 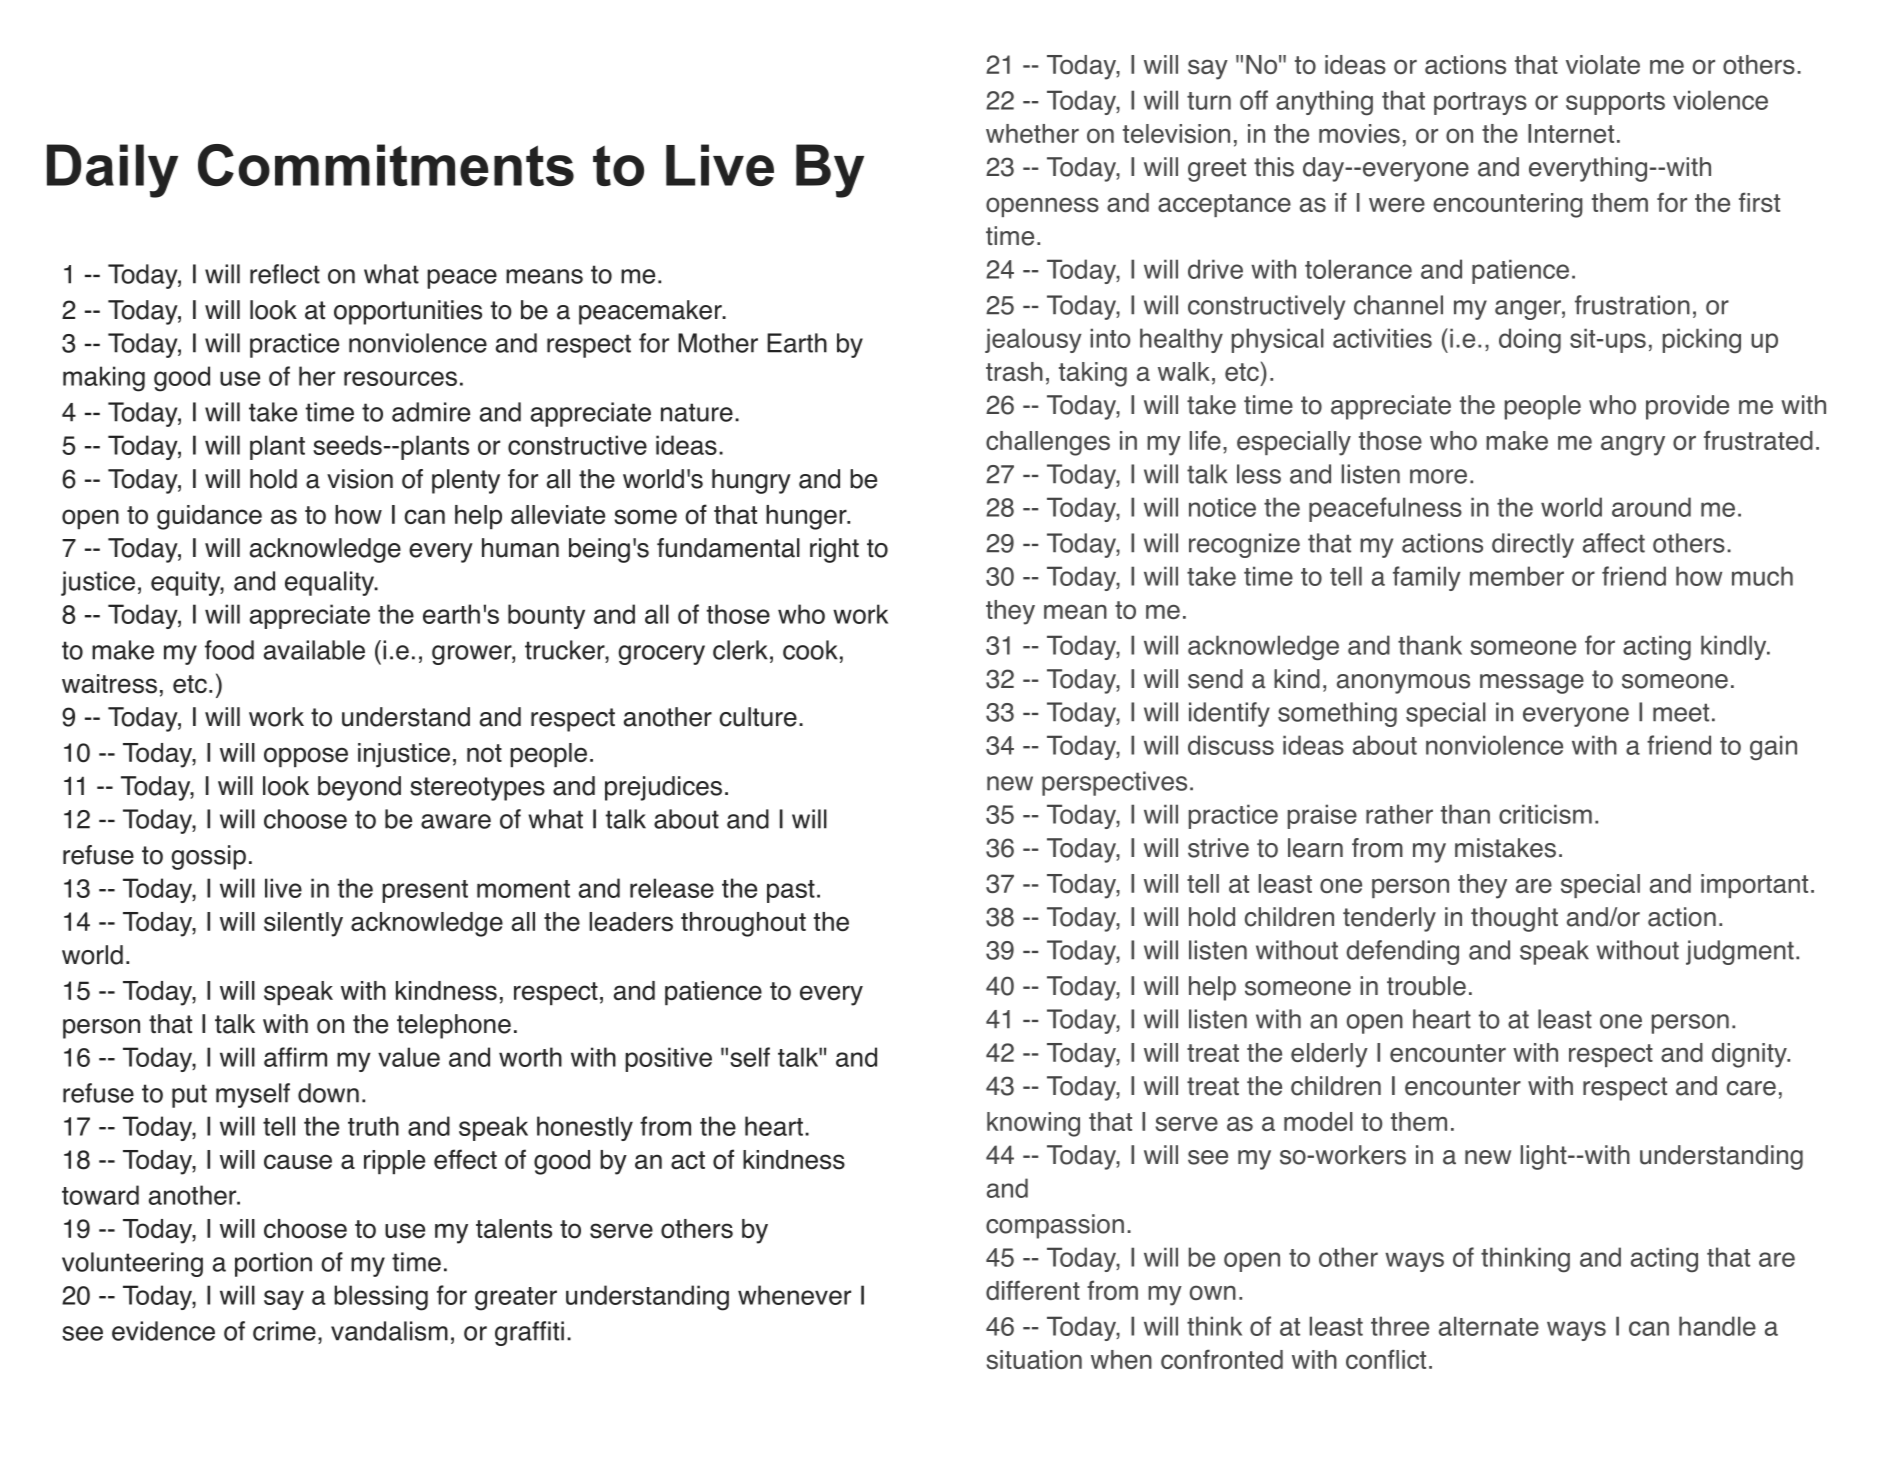 I want to click on whether, so click(x=1032, y=133).
